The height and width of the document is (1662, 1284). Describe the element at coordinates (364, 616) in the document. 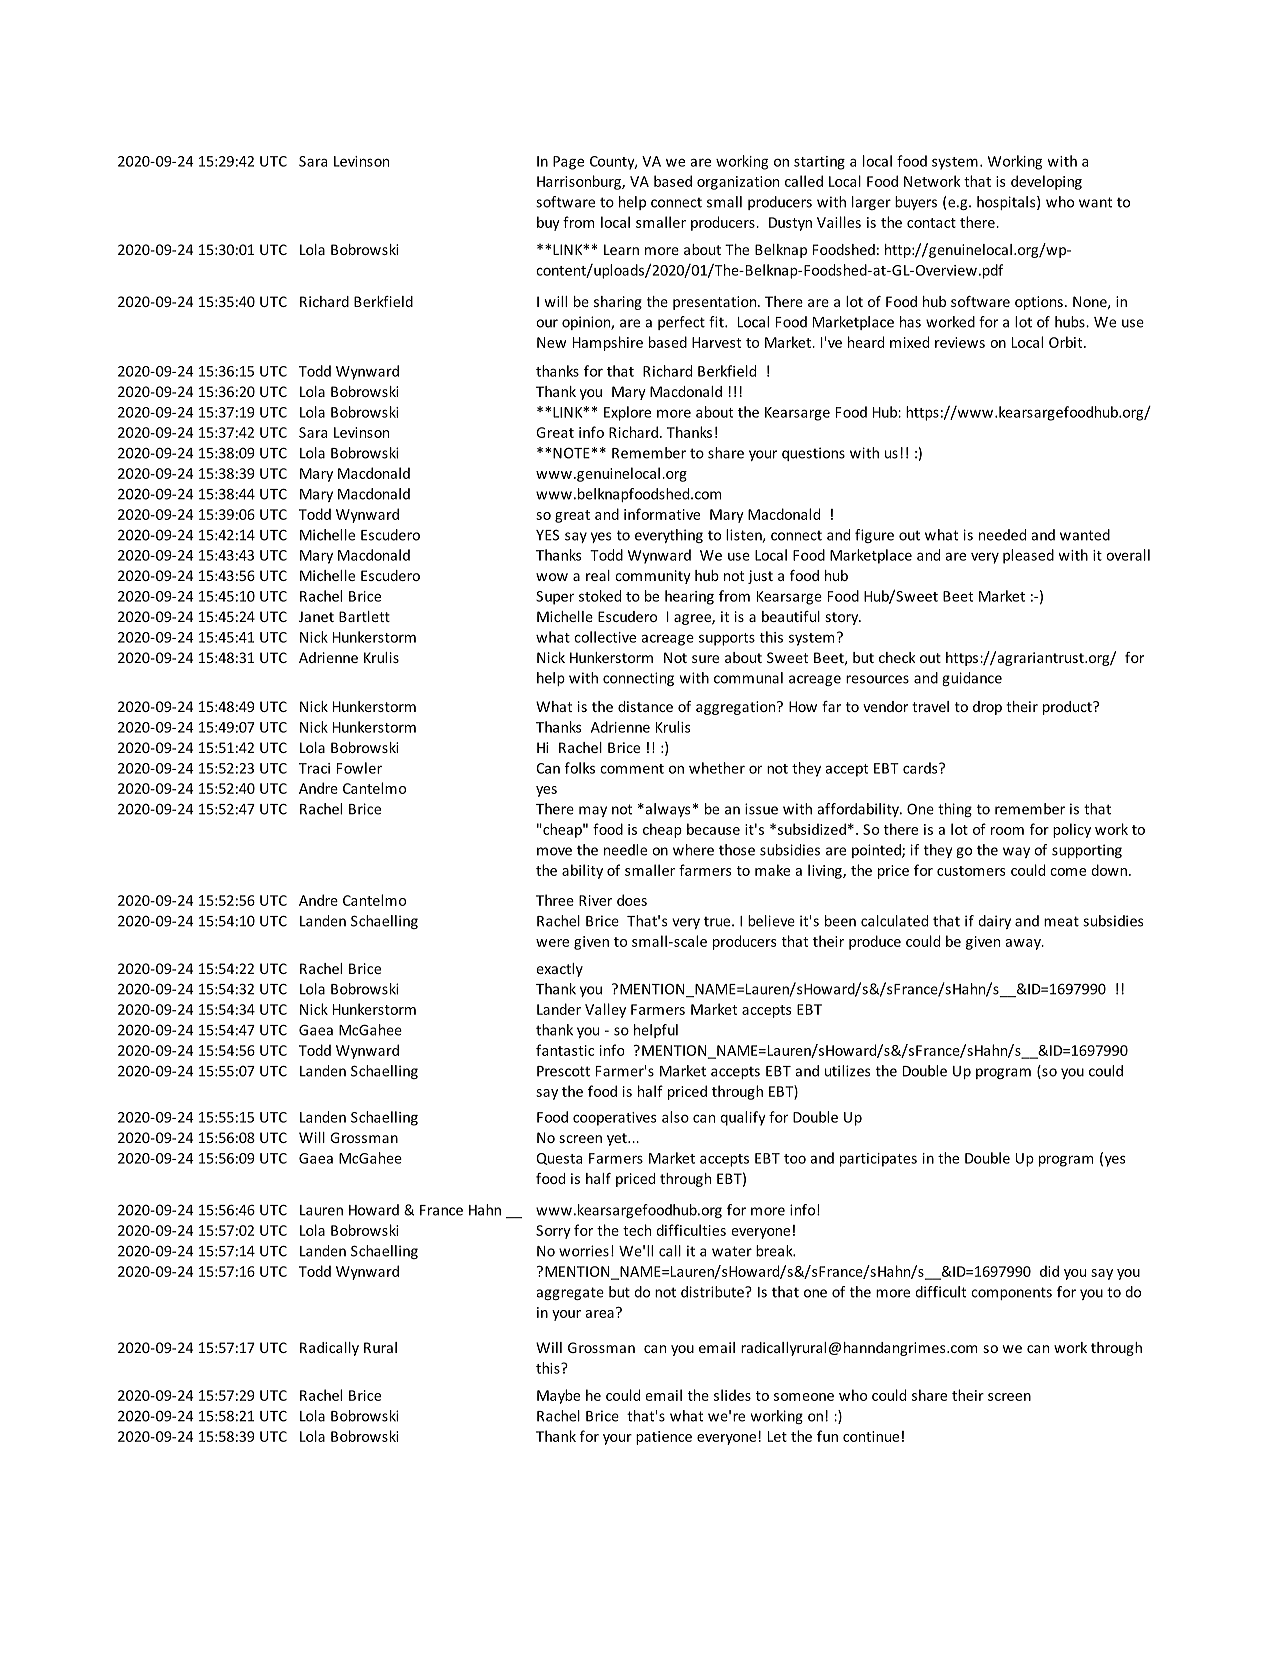

I see `Bartlett` at that location.
